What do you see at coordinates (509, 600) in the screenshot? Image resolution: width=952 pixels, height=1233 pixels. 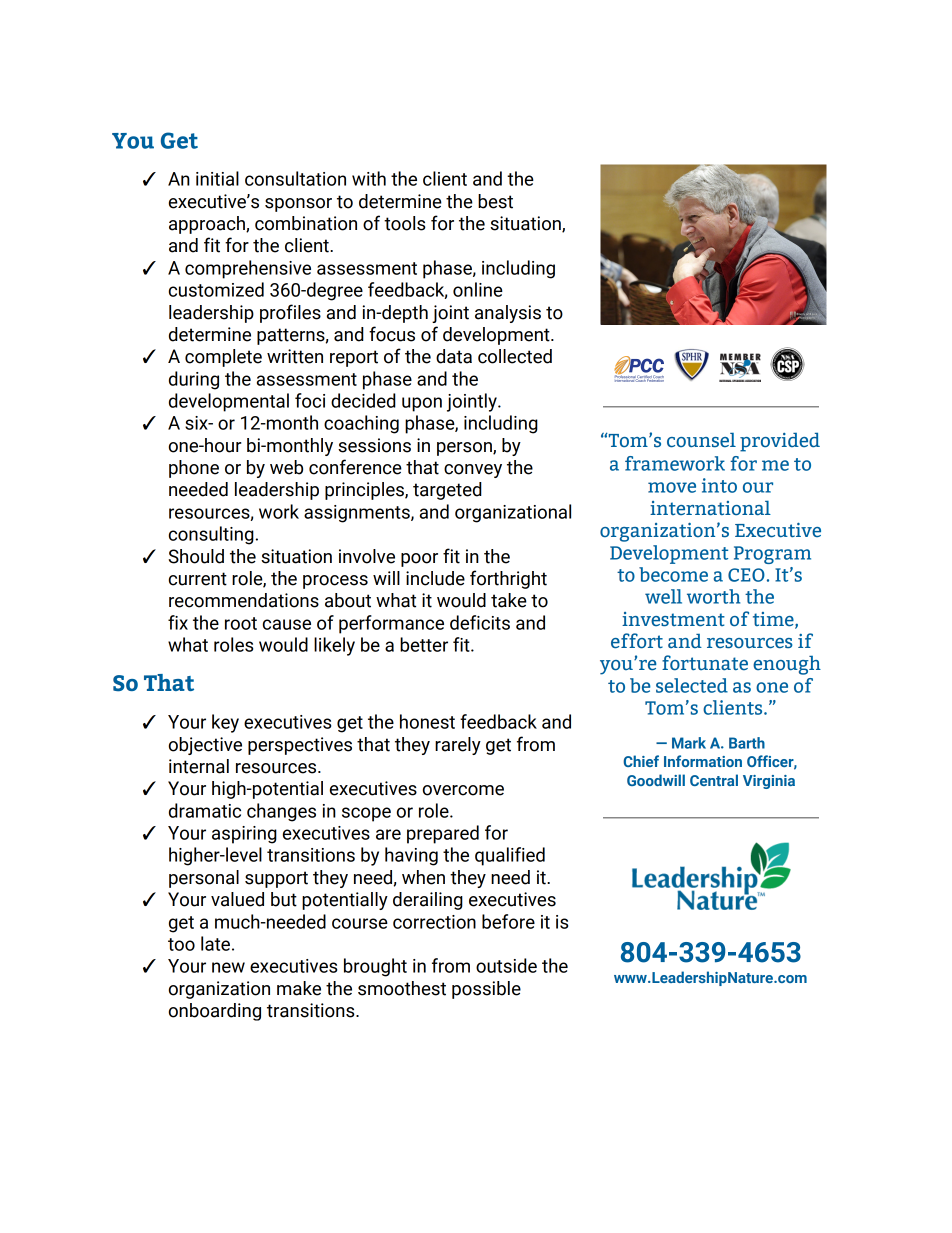 I see `take` at bounding box center [509, 600].
